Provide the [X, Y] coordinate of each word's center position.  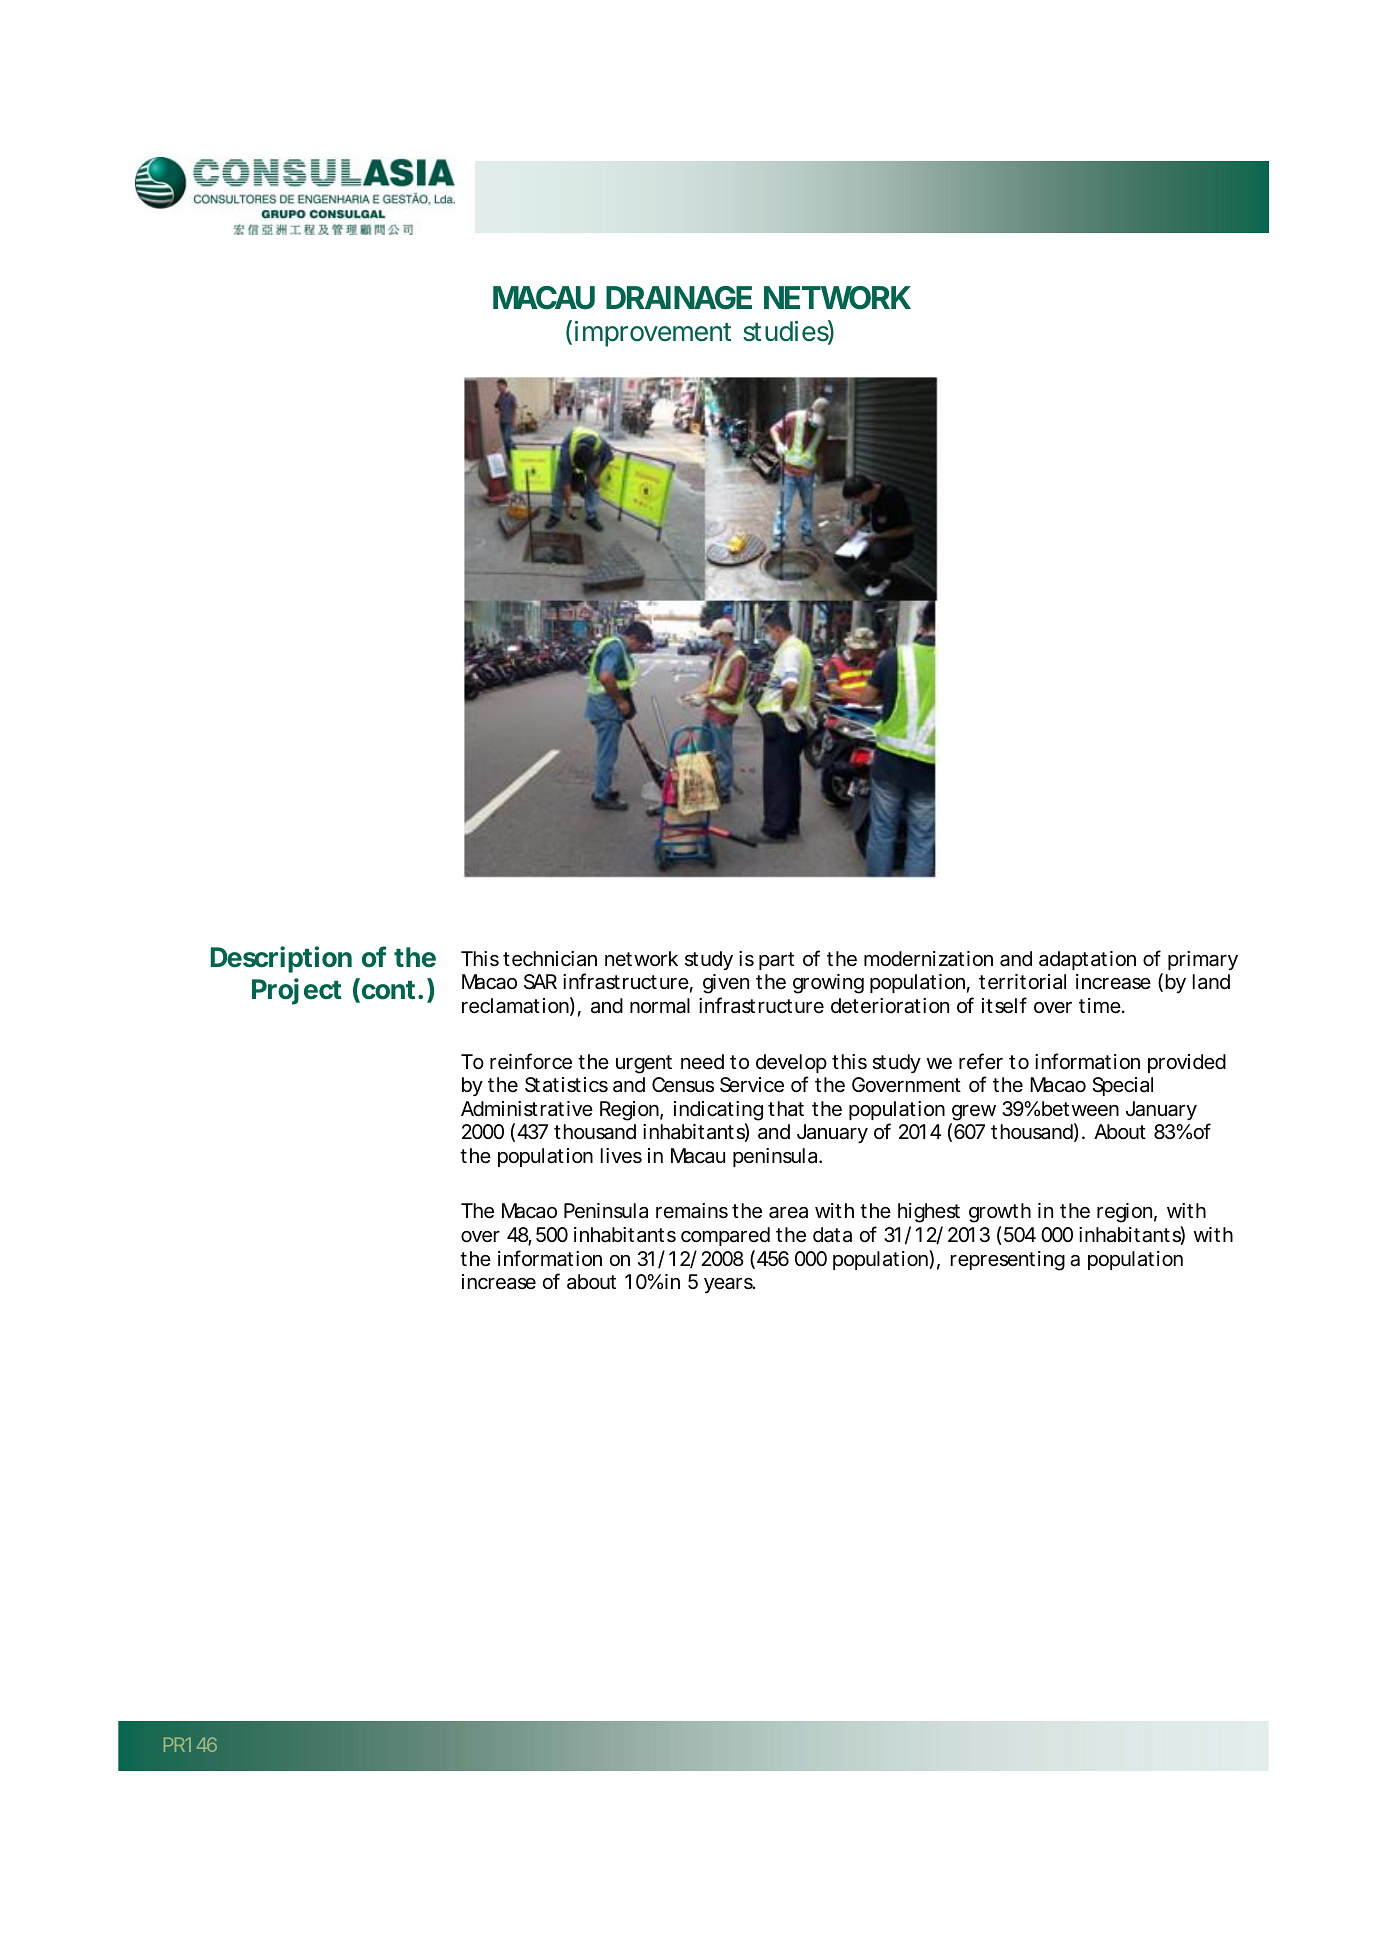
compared [725, 1236]
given [726, 984]
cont [389, 990]
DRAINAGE [679, 298]
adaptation [1087, 960]
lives [621, 1156]
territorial [1022, 982]
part [776, 961]
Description [281, 959]
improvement [653, 334]
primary [1203, 960]
